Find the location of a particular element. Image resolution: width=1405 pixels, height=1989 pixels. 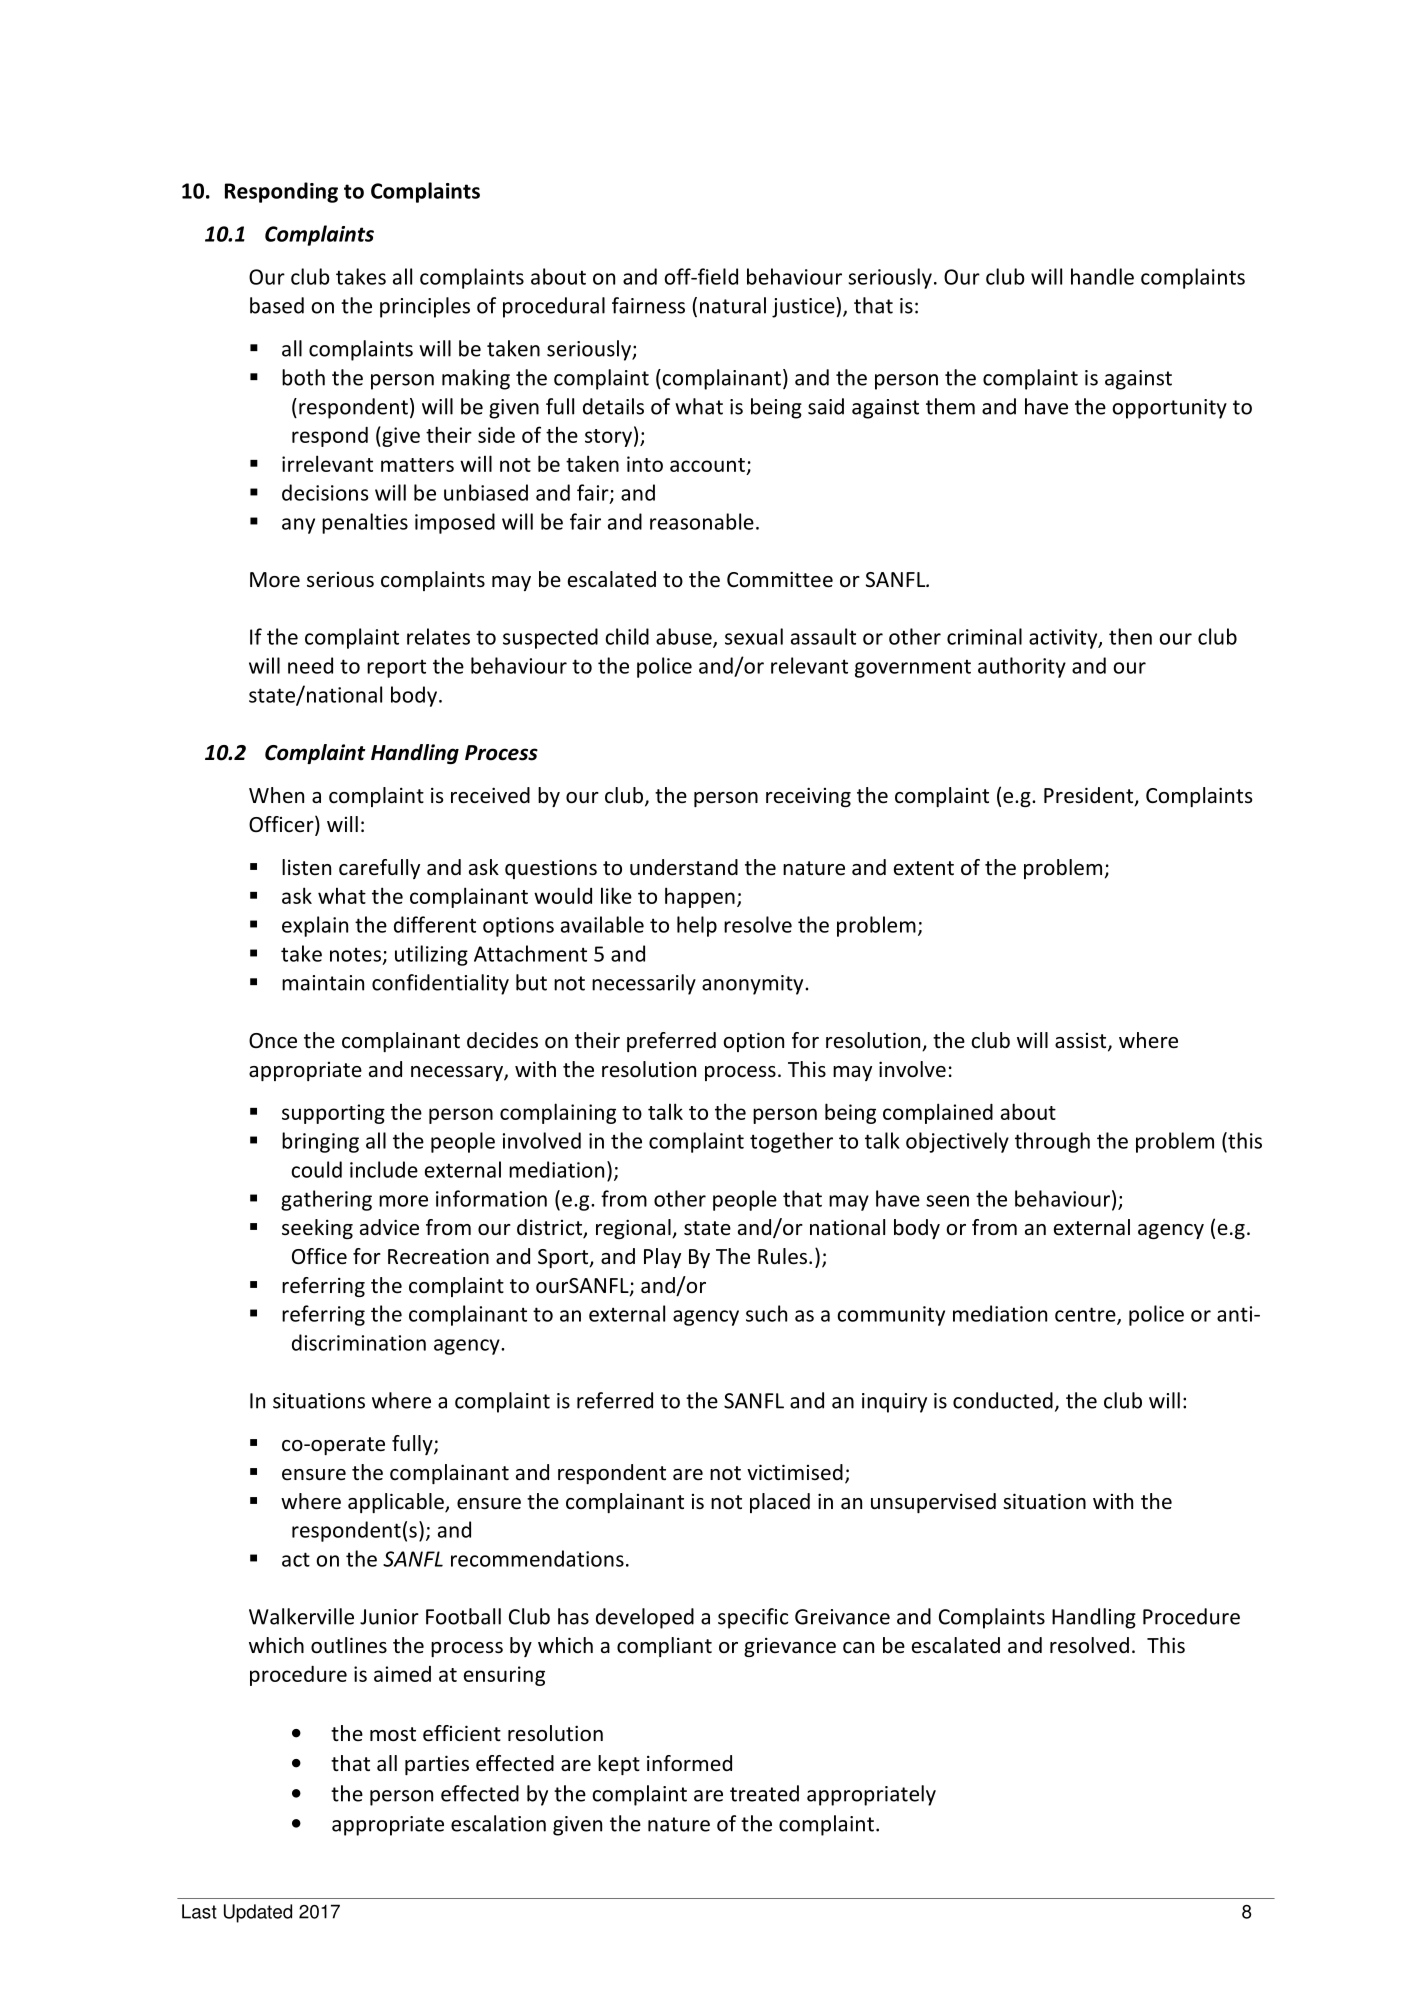

abuse is located at coordinates (685, 637).
